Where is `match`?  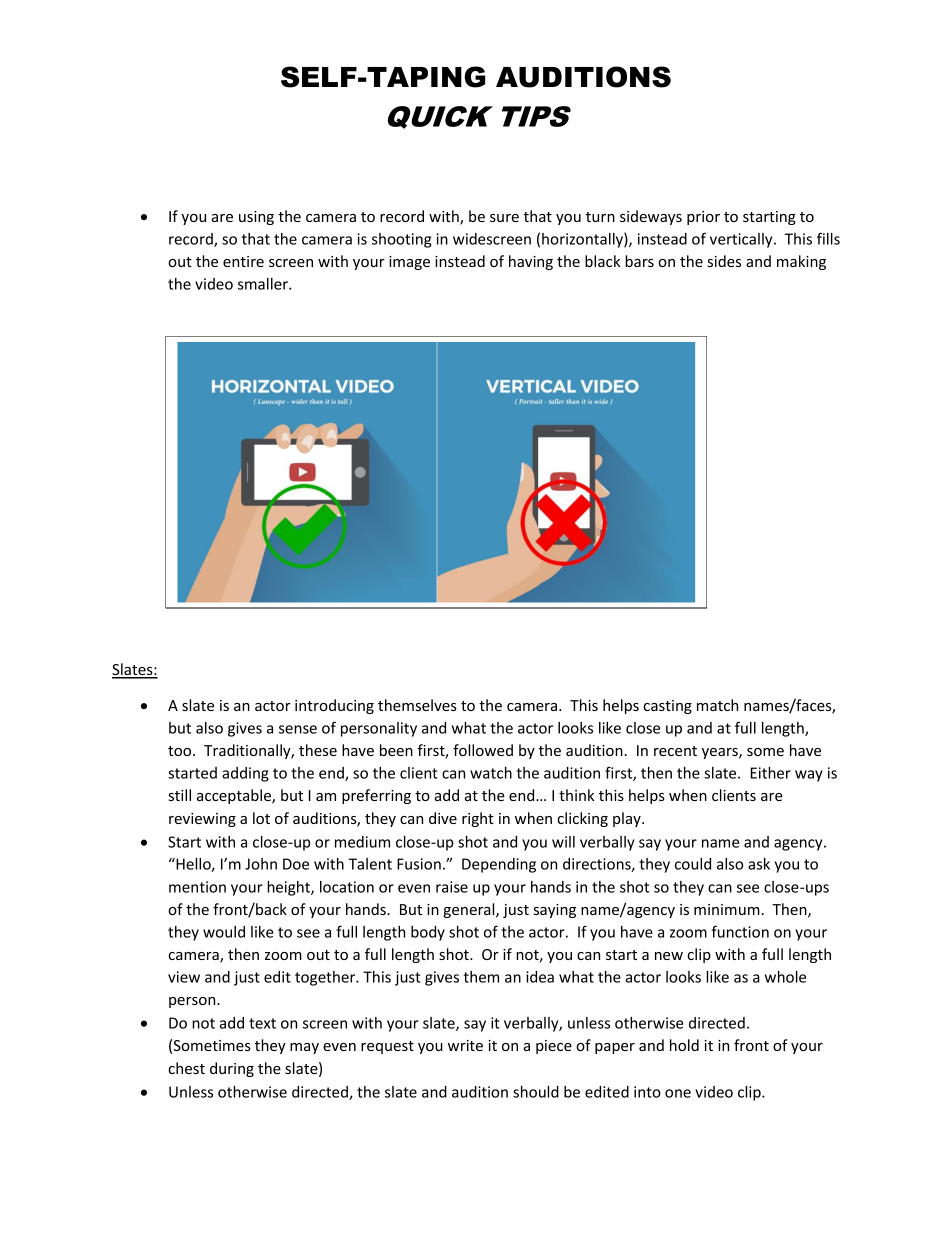 match is located at coordinates (717, 705).
